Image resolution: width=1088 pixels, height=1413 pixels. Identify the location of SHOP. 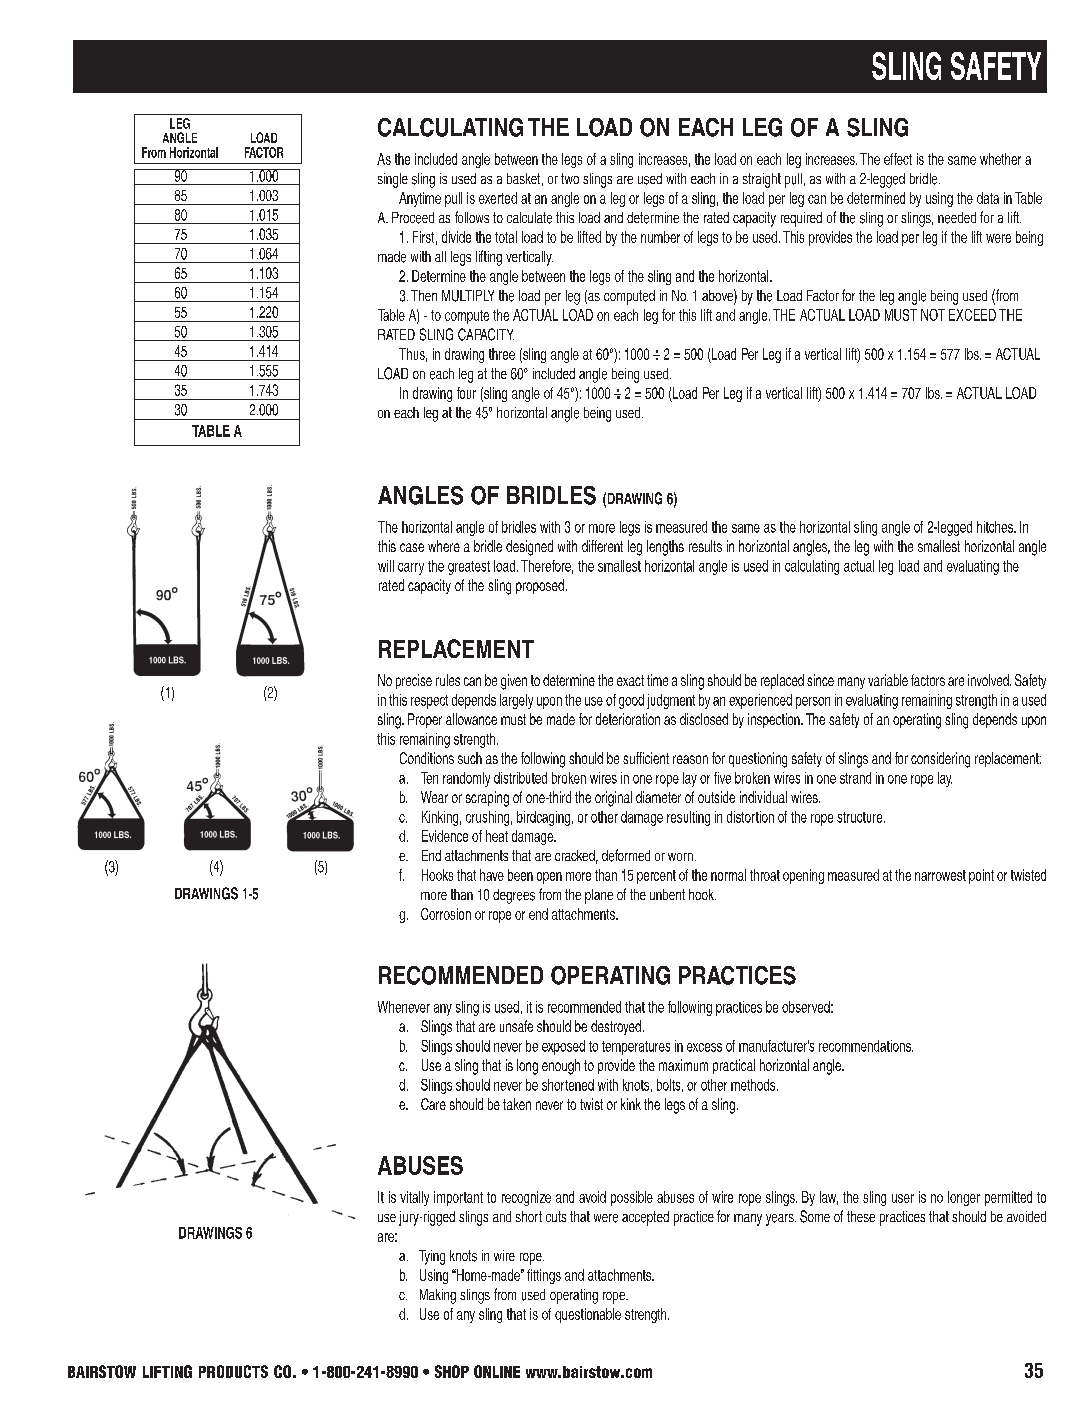
(452, 1371).
